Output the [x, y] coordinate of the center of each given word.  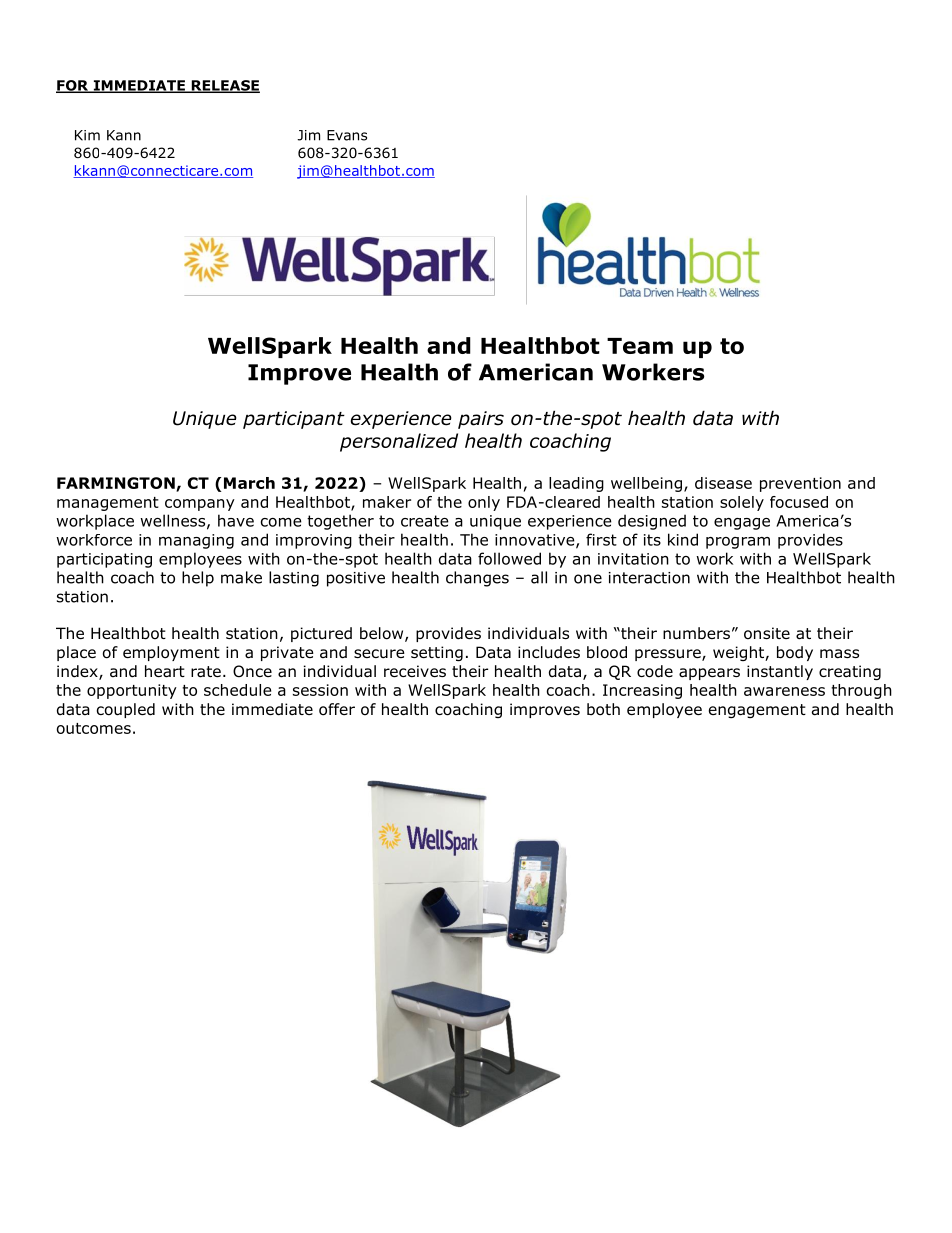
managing [196, 541]
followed [509, 558]
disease [723, 483]
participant [294, 420]
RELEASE [224, 86]
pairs [481, 420]
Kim [87, 135]
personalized [399, 442]
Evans [347, 135]
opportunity [132, 691]
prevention [800, 484]
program [738, 543]
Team [640, 346]
